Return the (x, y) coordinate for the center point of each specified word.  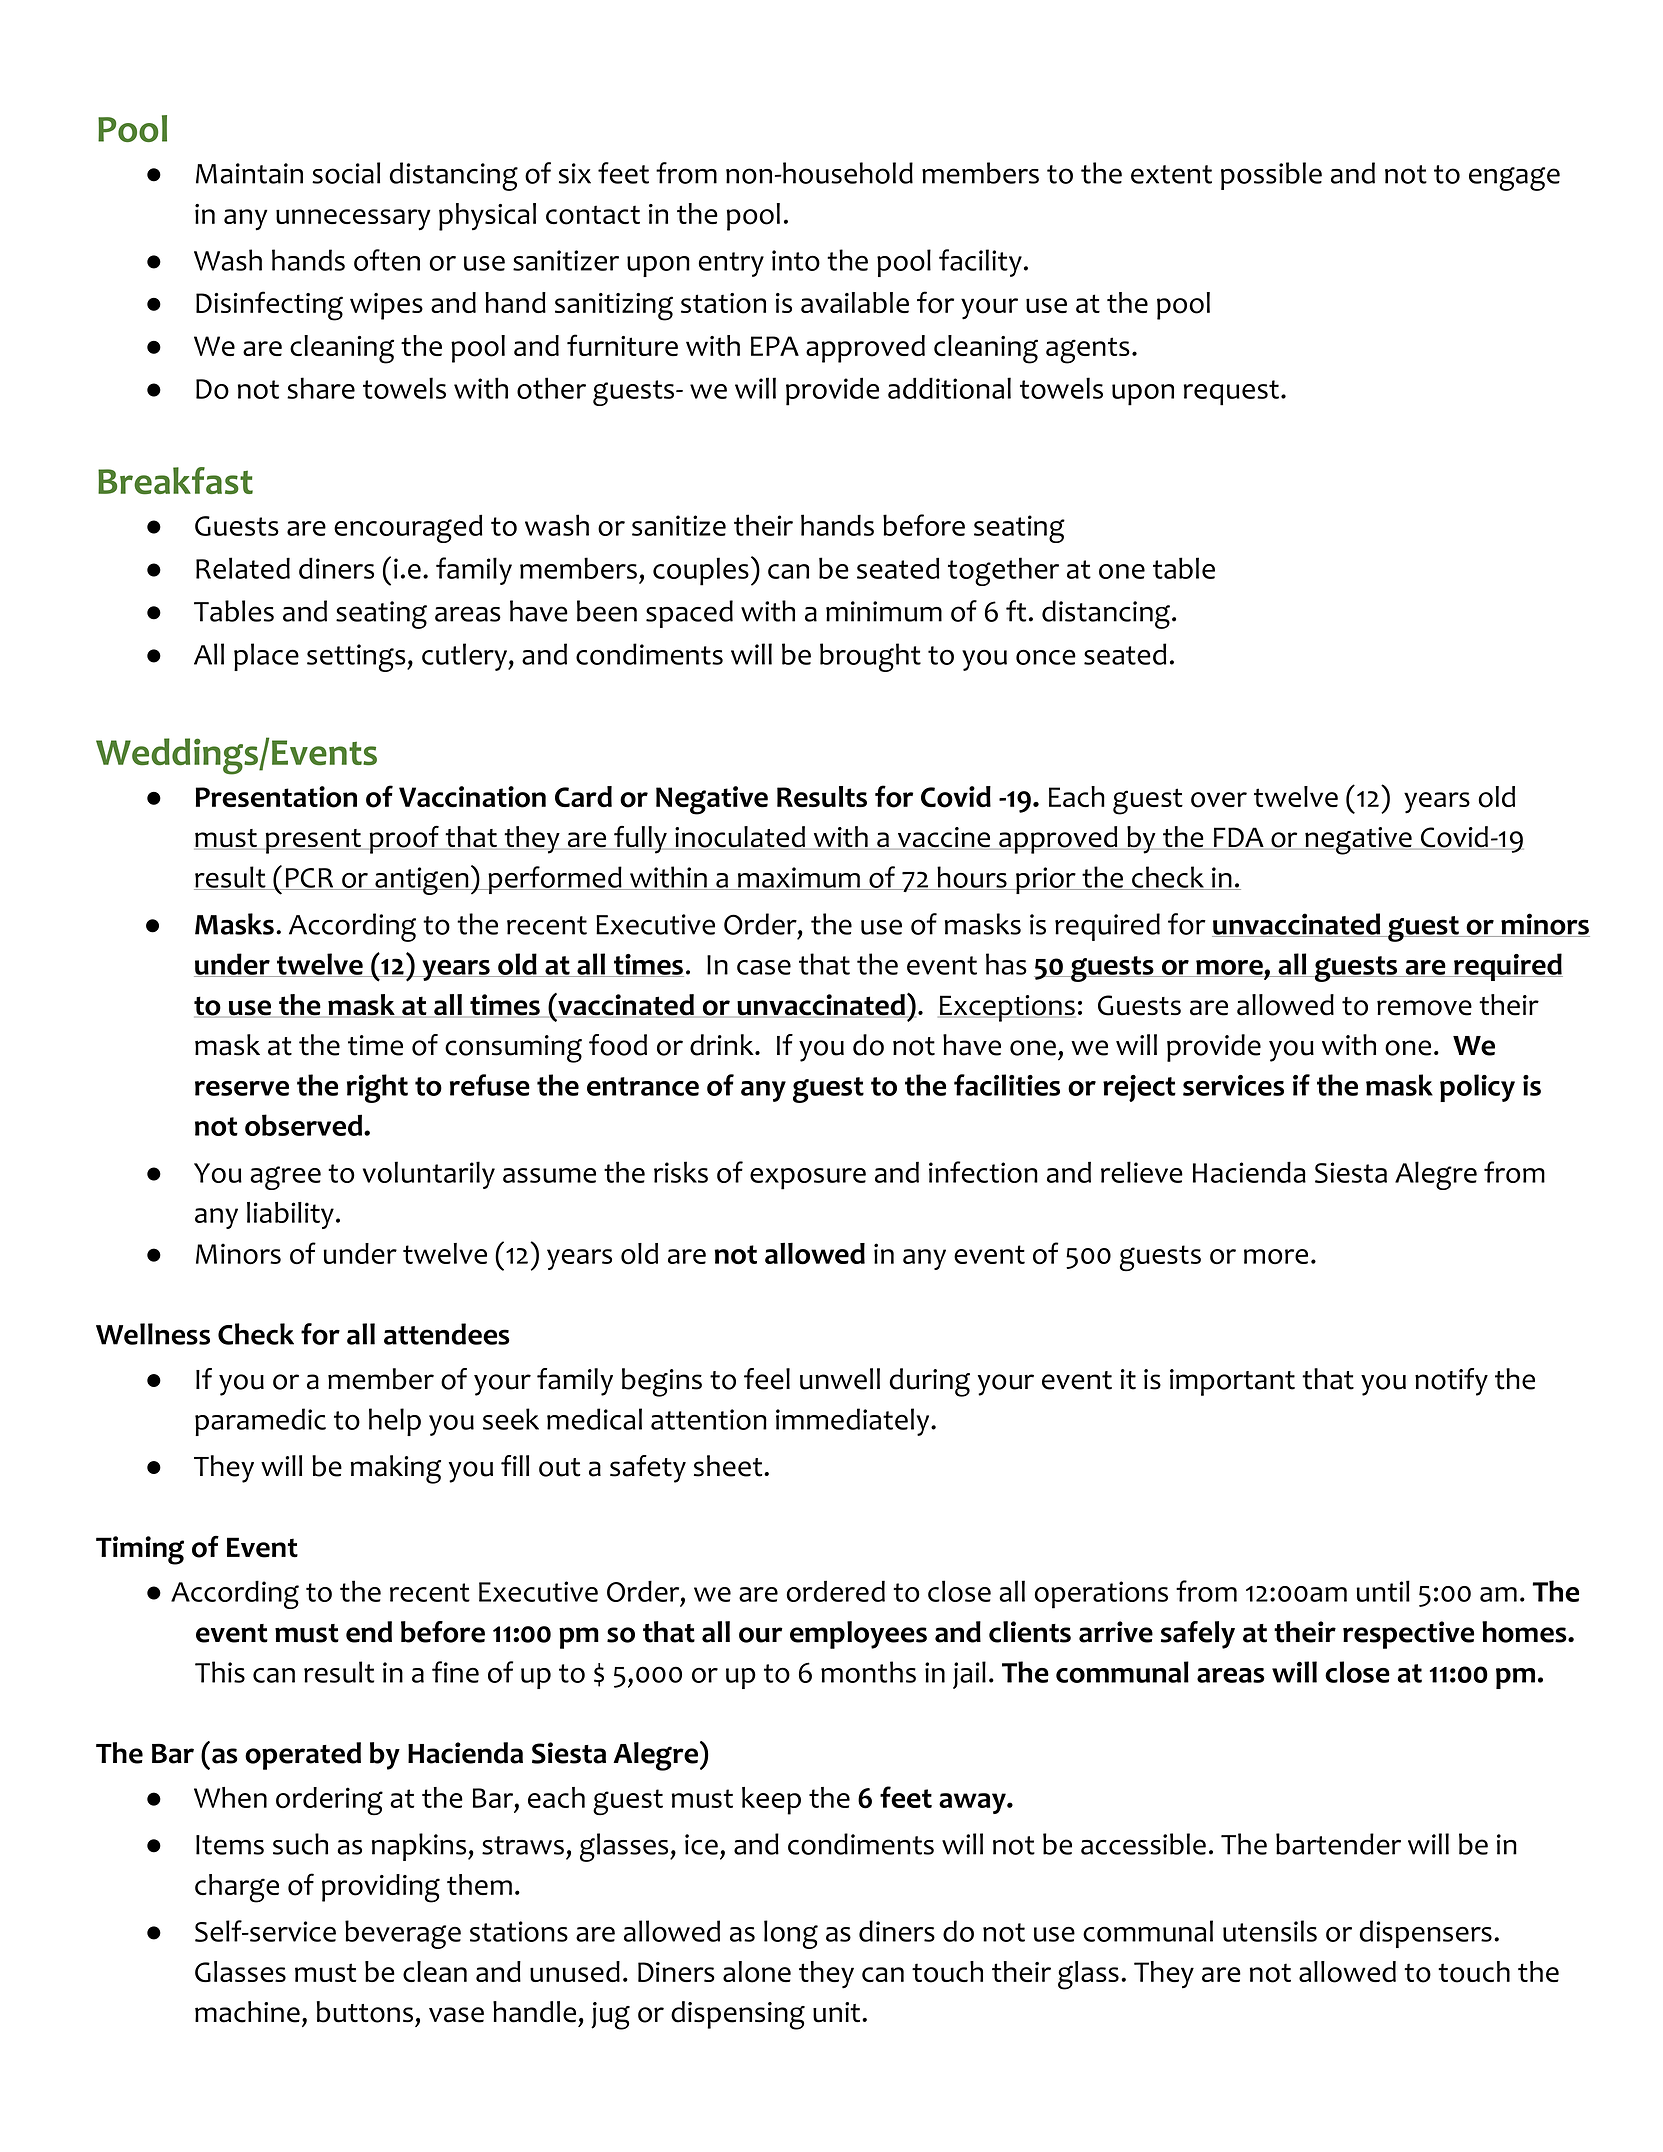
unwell (840, 1379)
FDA (1239, 838)
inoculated (740, 838)
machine (247, 2012)
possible (1271, 176)
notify (1451, 1382)
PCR (309, 879)
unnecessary (353, 220)
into (796, 260)
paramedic (260, 1422)
